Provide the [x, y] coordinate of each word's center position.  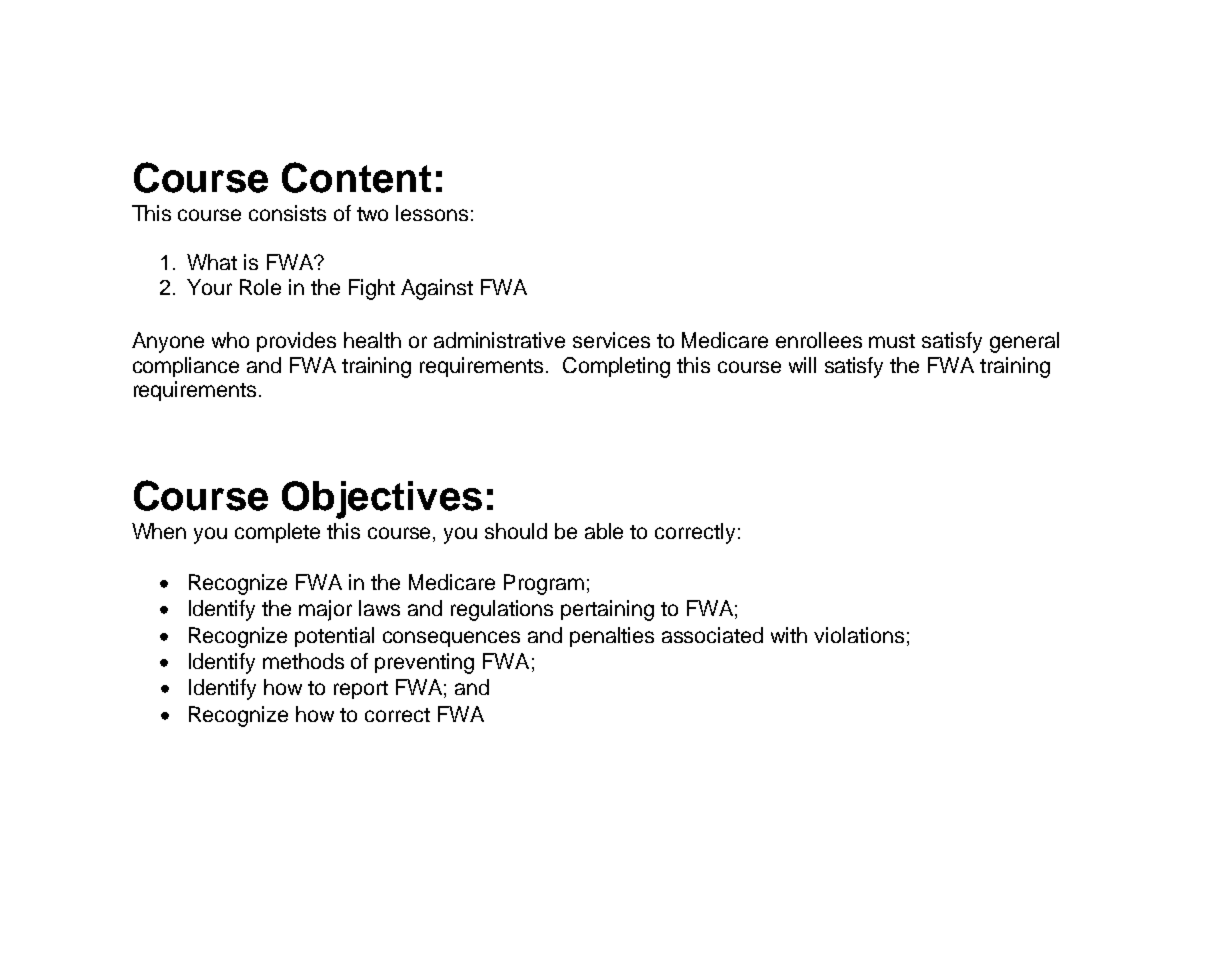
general [1024, 342]
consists [287, 213]
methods [303, 661]
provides [296, 342]
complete [277, 533]
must [892, 341]
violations [859, 635]
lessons [432, 213]
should [516, 531]
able [604, 531]
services [611, 340]
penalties [612, 637]
